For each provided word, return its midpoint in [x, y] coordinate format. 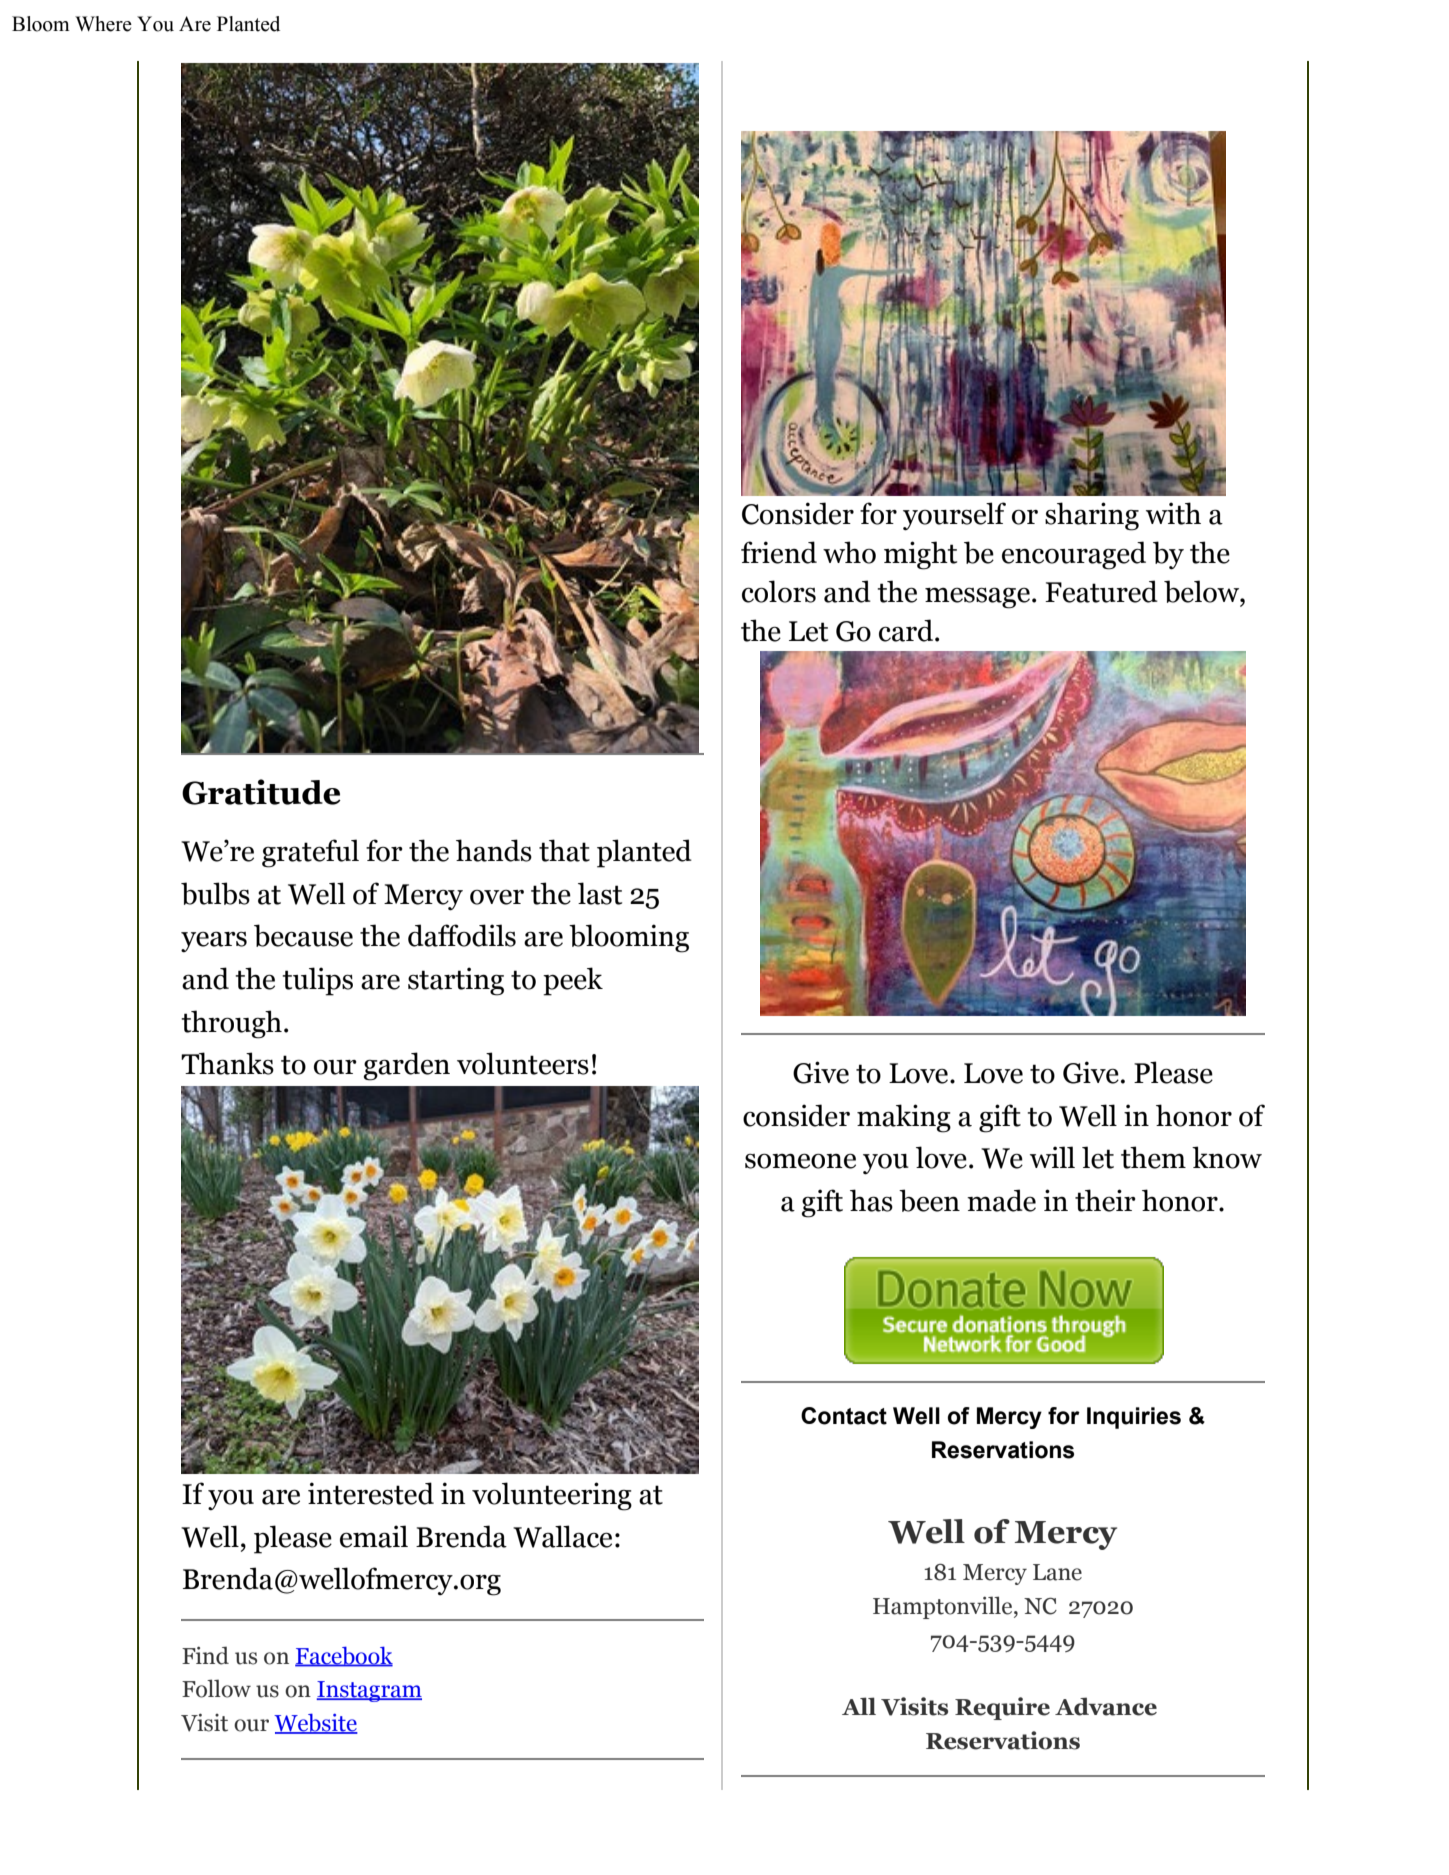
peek [573, 981]
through [231, 1024]
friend [779, 552]
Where [103, 24]
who [849, 552]
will [1052, 1157]
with [1173, 513]
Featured [1101, 591]
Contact [844, 1416]
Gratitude [261, 792]
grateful [310, 853]
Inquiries [1134, 1418]
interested [371, 1493]
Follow [216, 1688]
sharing [1092, 516]
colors [779, 591]
